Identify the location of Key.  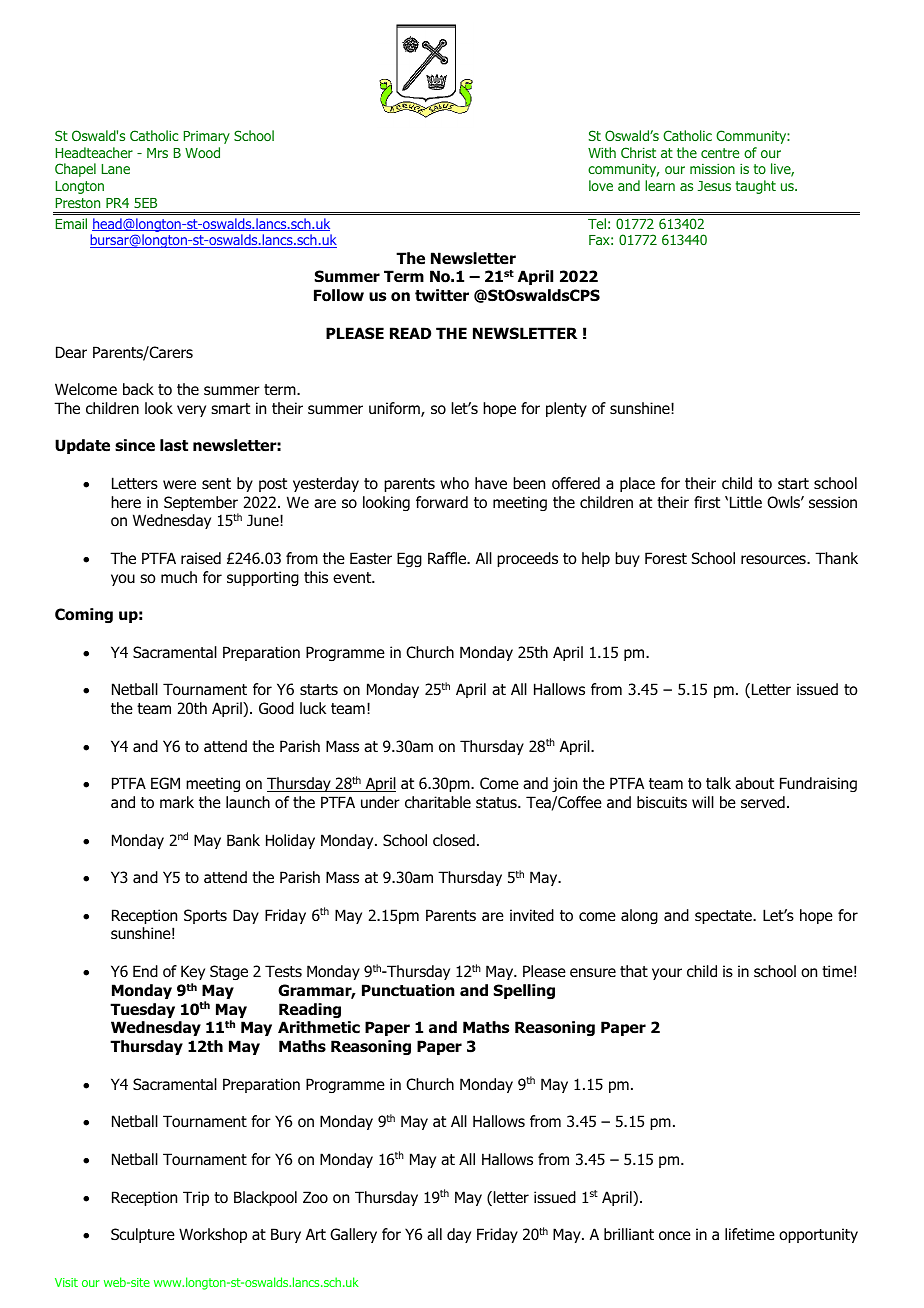
(193, 972).
